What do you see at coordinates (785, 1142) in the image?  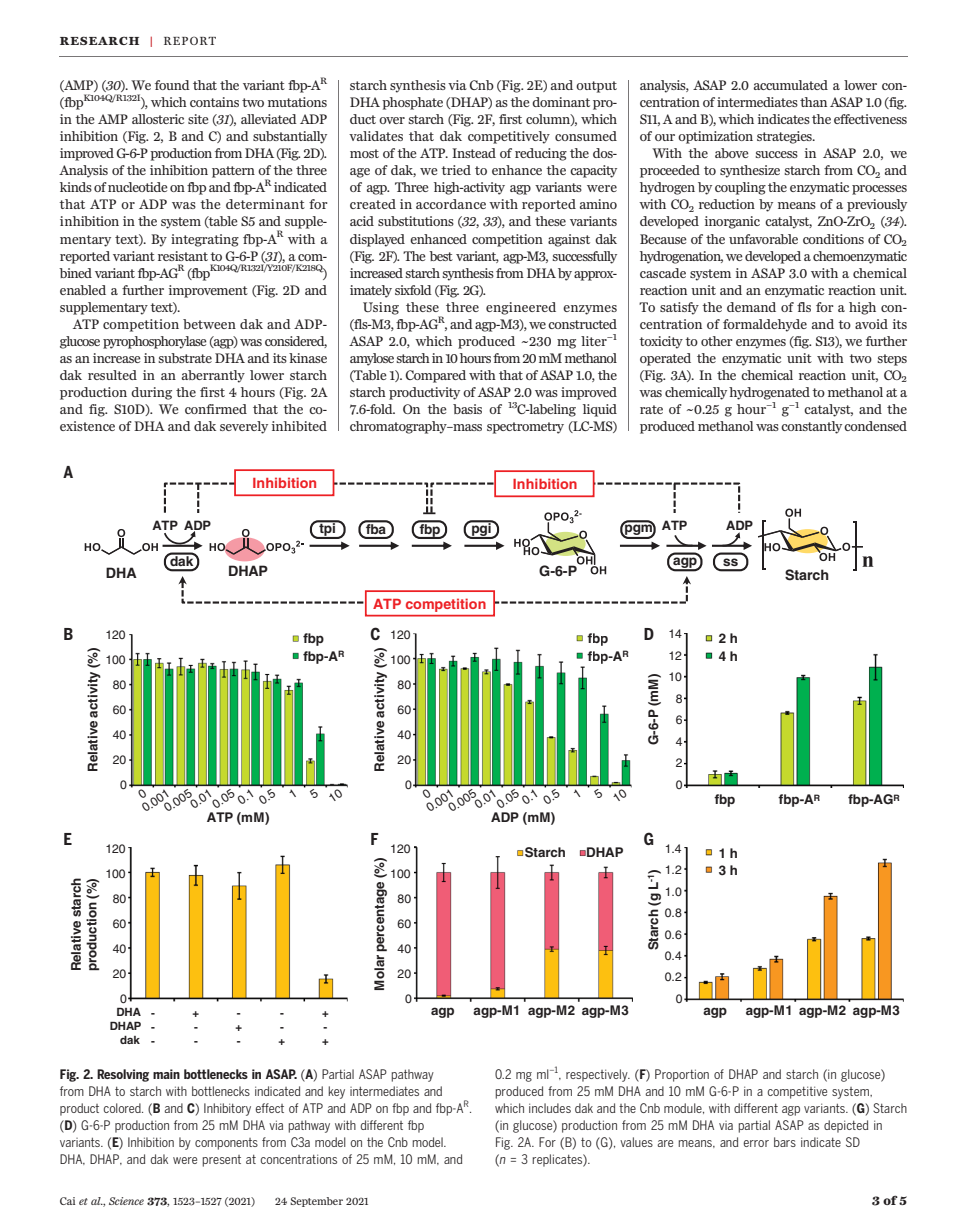 I see `bars` at bounding box center [785, 1142].
